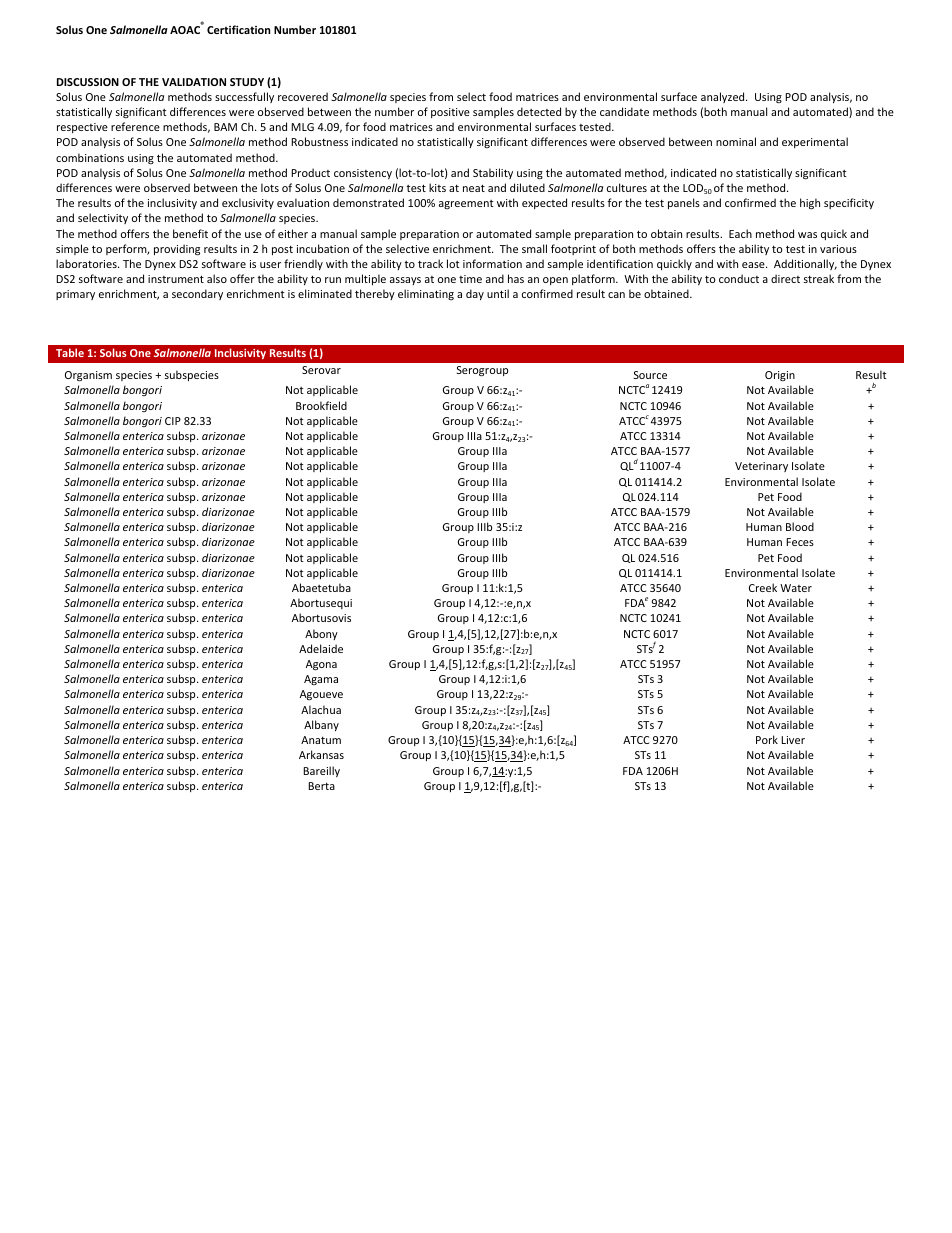 Image resolution: width=952 pixels, height=1233 pixels. I want to click on analyzed, so click(724, 97).
